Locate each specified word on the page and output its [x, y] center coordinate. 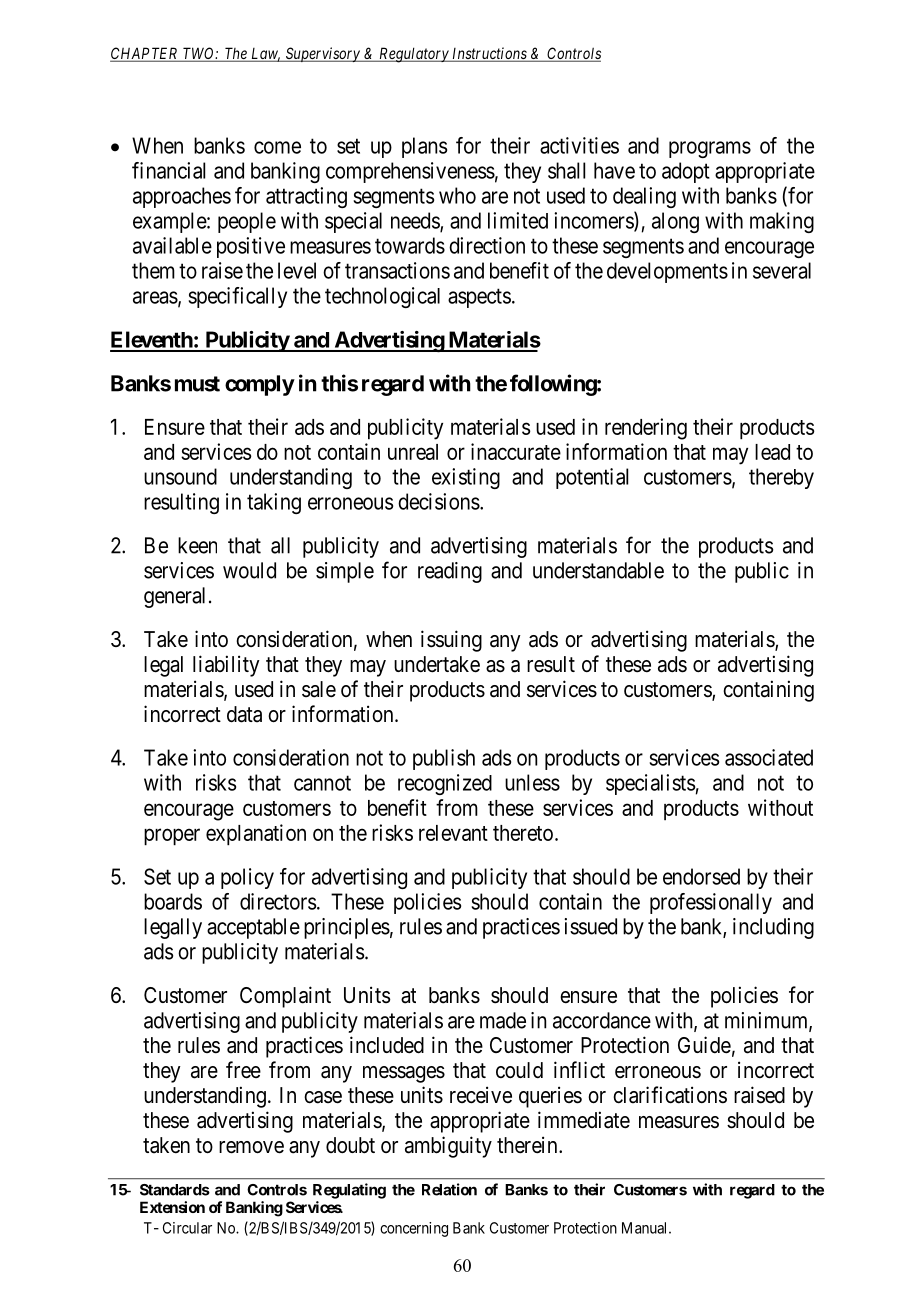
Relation [449, 1189]
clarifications [670, 1095]
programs [710, 149]
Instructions [489, 54]
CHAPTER [145, 54]
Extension [172, 1207]
